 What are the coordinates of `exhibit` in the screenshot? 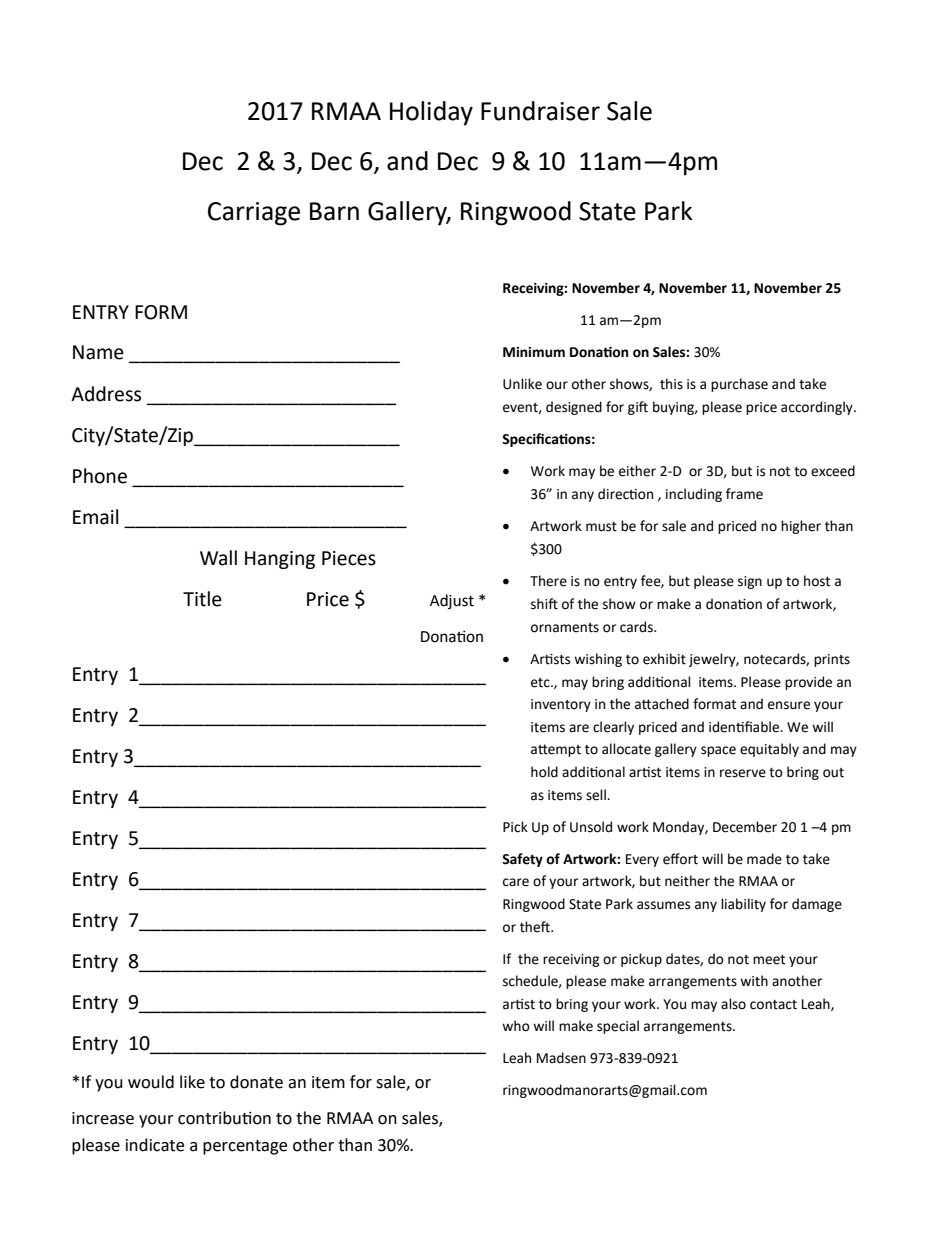 It's located at (664, 659).
